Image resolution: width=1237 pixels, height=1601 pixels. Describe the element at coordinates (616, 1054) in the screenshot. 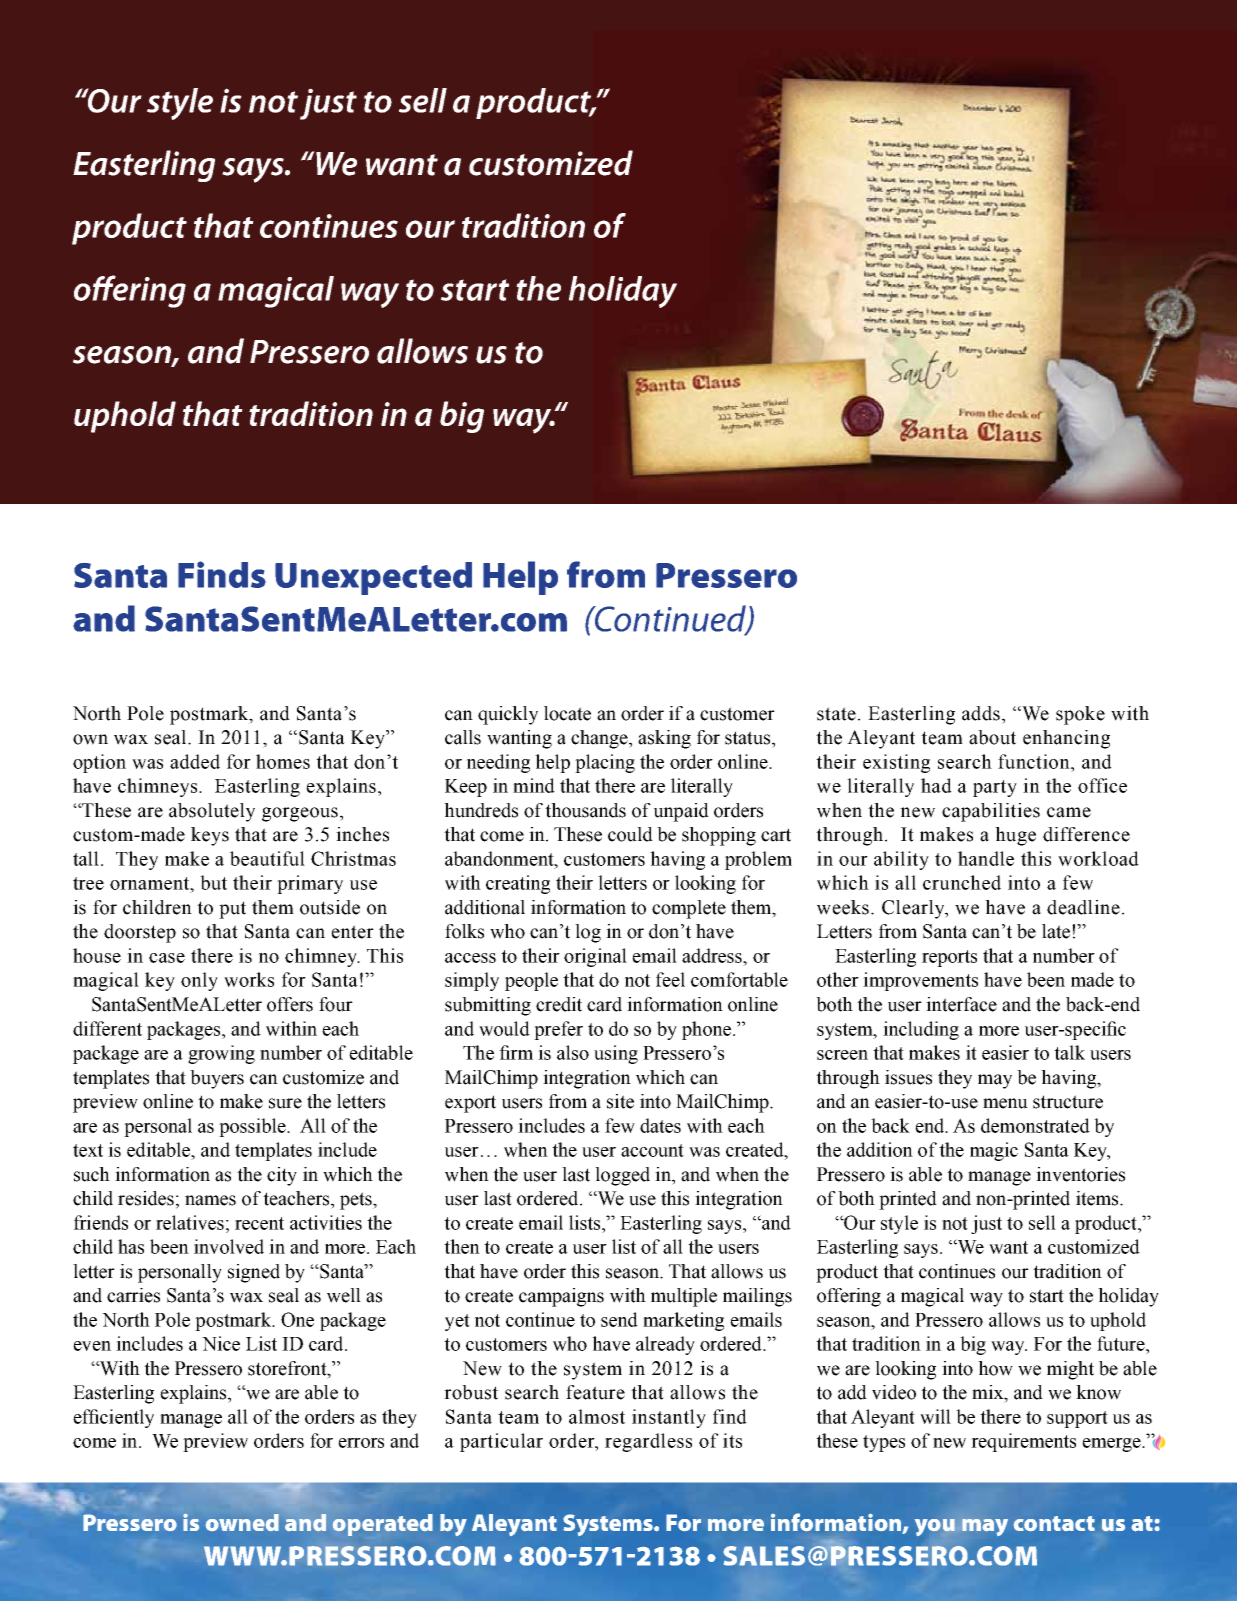

I see `using` at that location.
